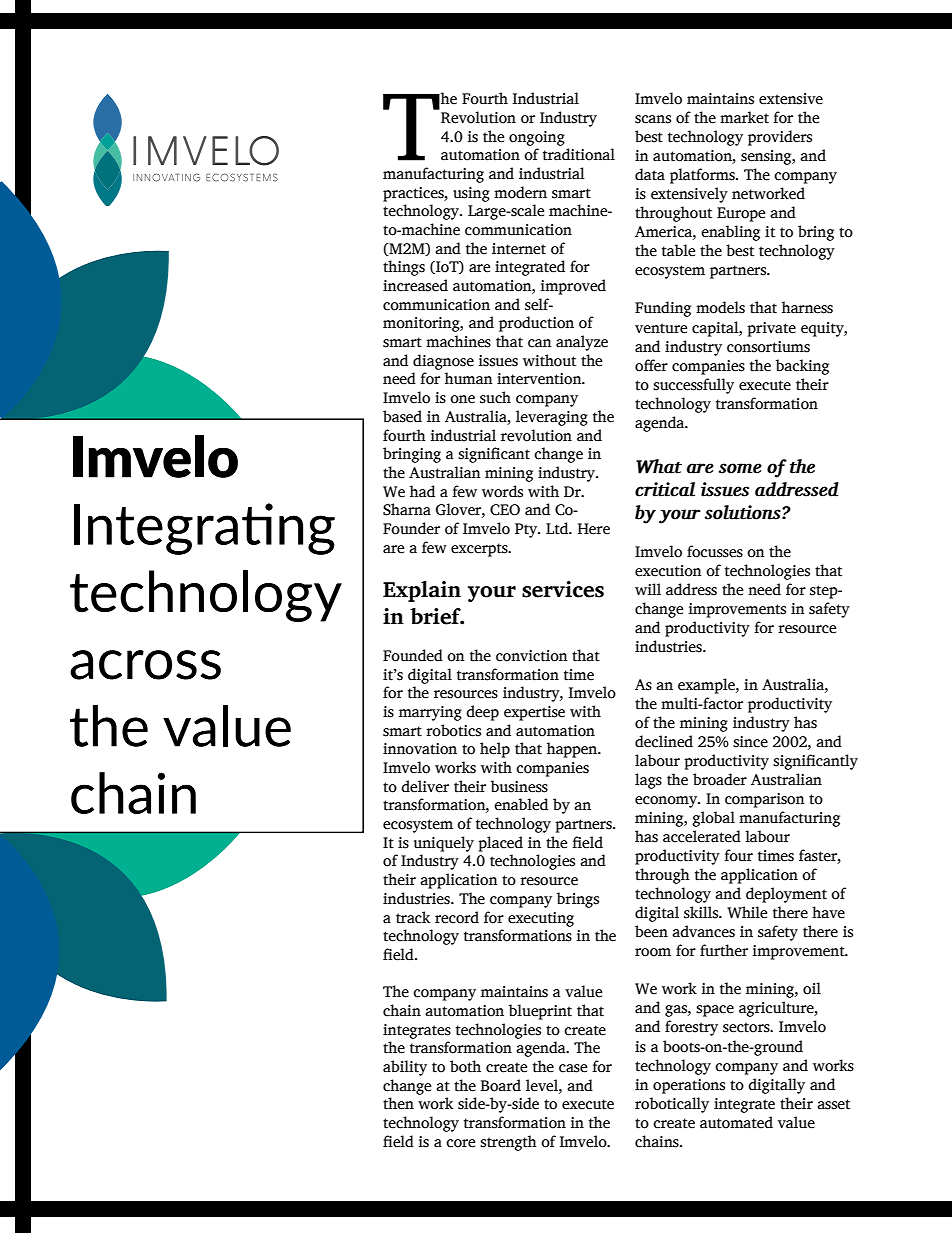 The height and width of the document is (1233, 952). I want to click on based, so click(402, 416).
